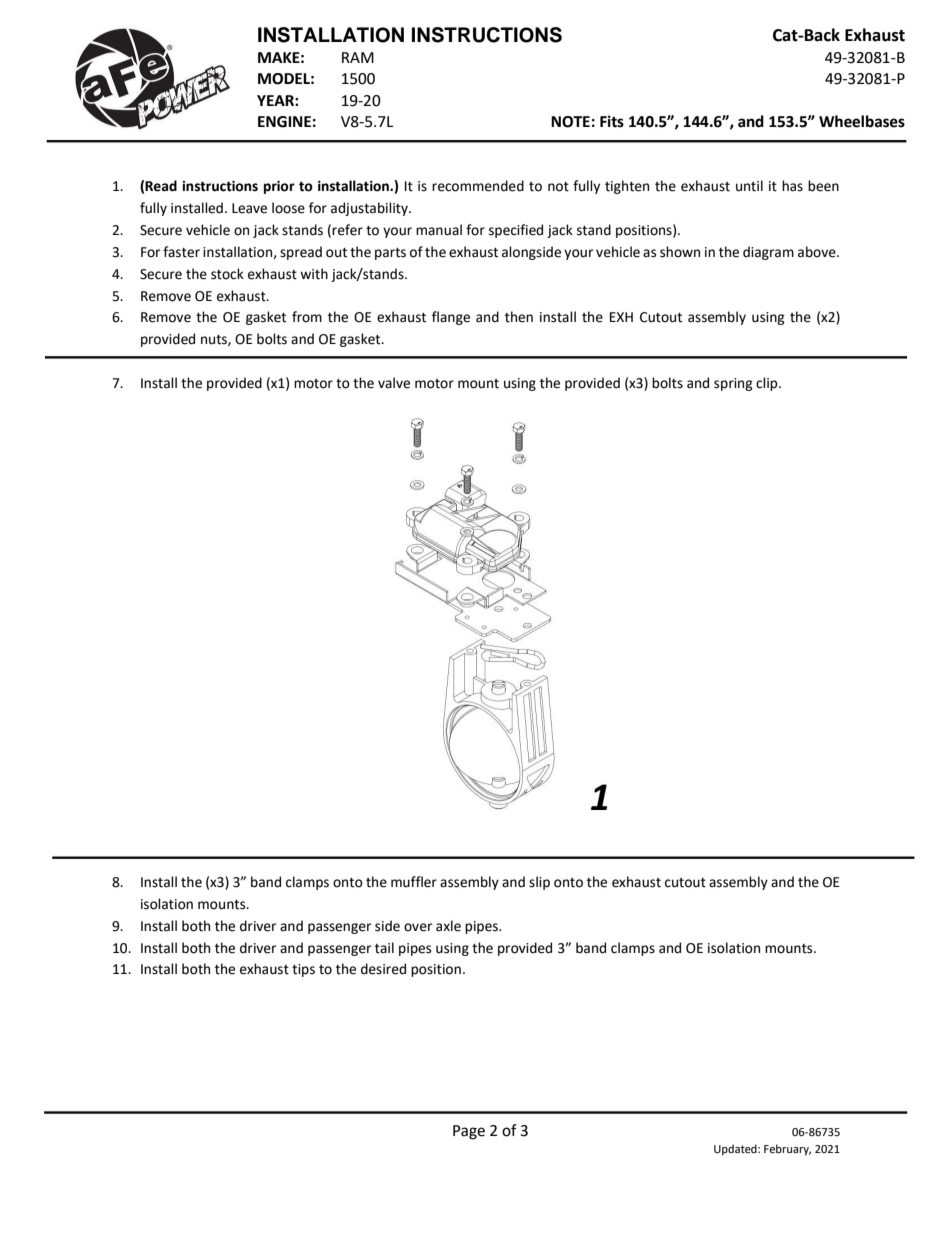 The height and width of the image is (1233, 952). I want to click on from, so click(307, 317).
